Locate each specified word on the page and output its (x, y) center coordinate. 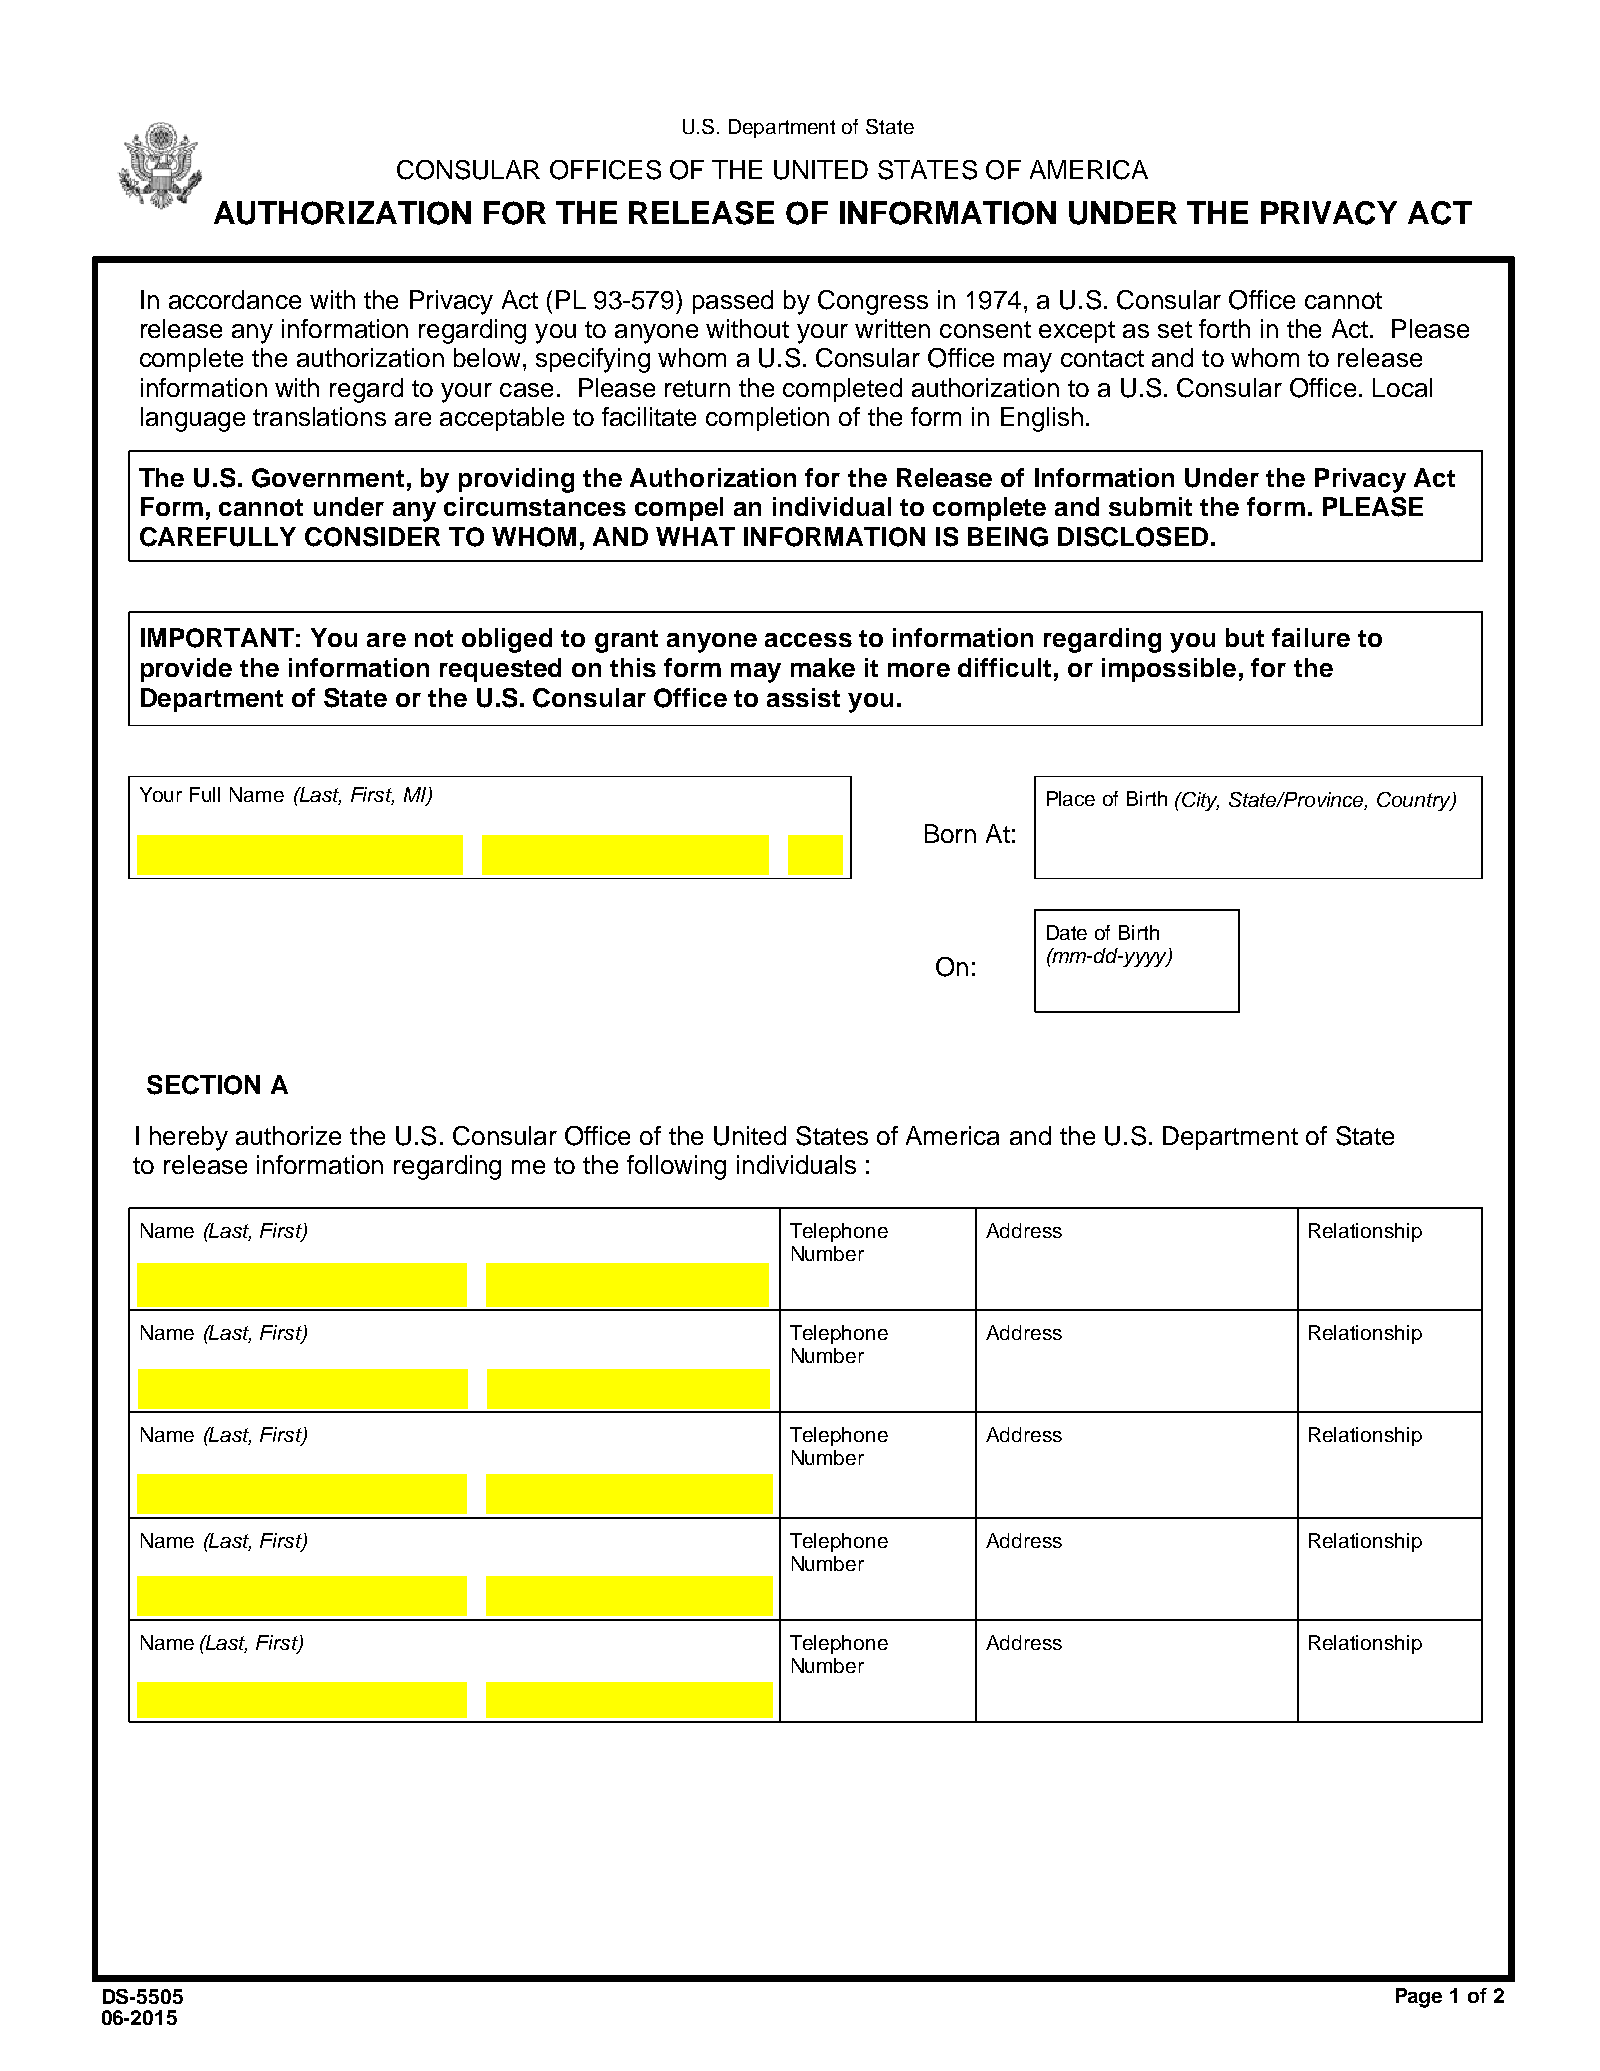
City (1199, 801)
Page (1419, 1998)
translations (319, 416)
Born (950, 833)
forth (1224, 328)
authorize (288, 1135)
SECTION (203, 1085)
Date (1067, 932)
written (892, 328)
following (676, 1167)
